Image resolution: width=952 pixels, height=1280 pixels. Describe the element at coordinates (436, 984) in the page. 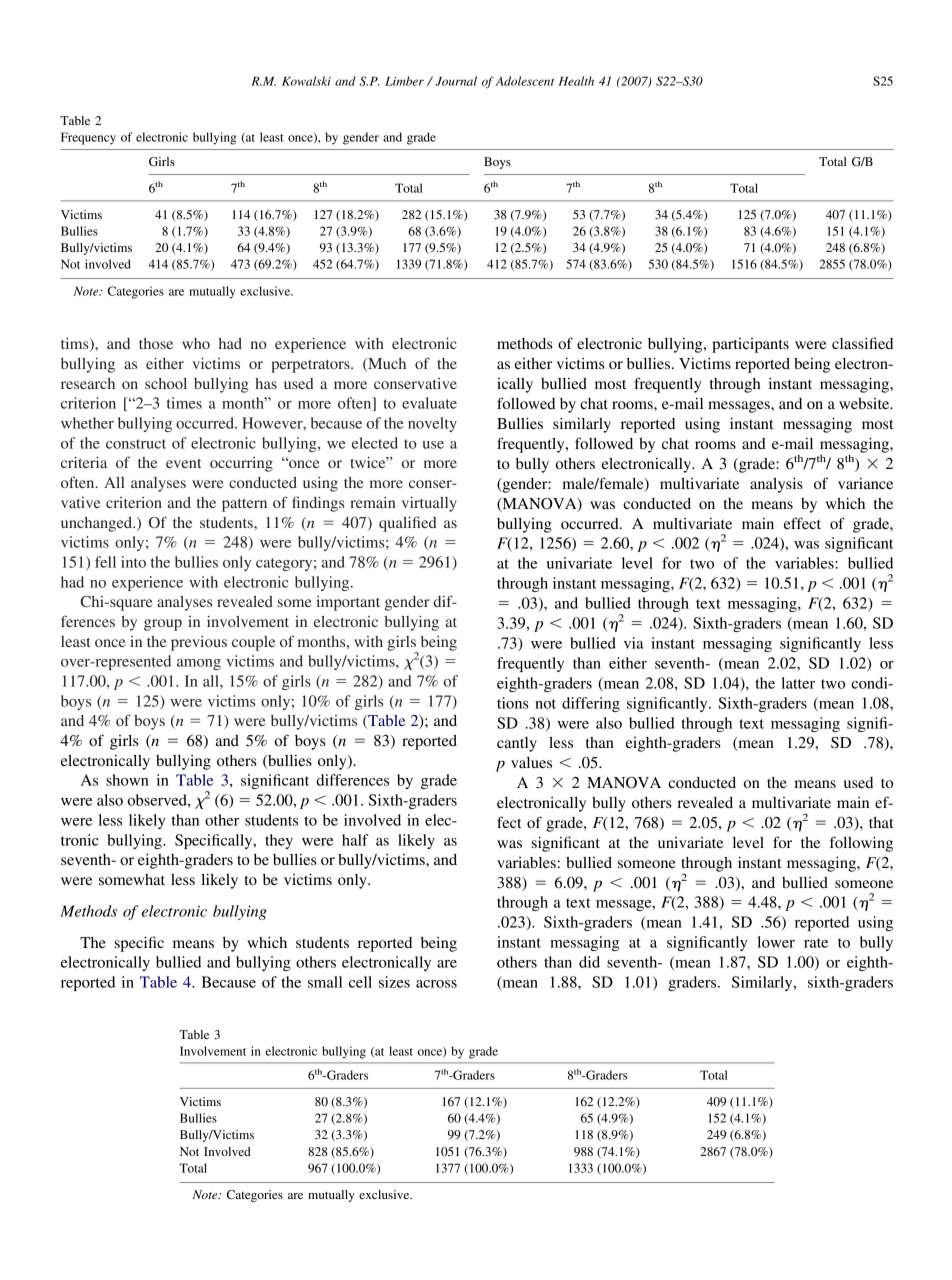

I see `across` at that location.
